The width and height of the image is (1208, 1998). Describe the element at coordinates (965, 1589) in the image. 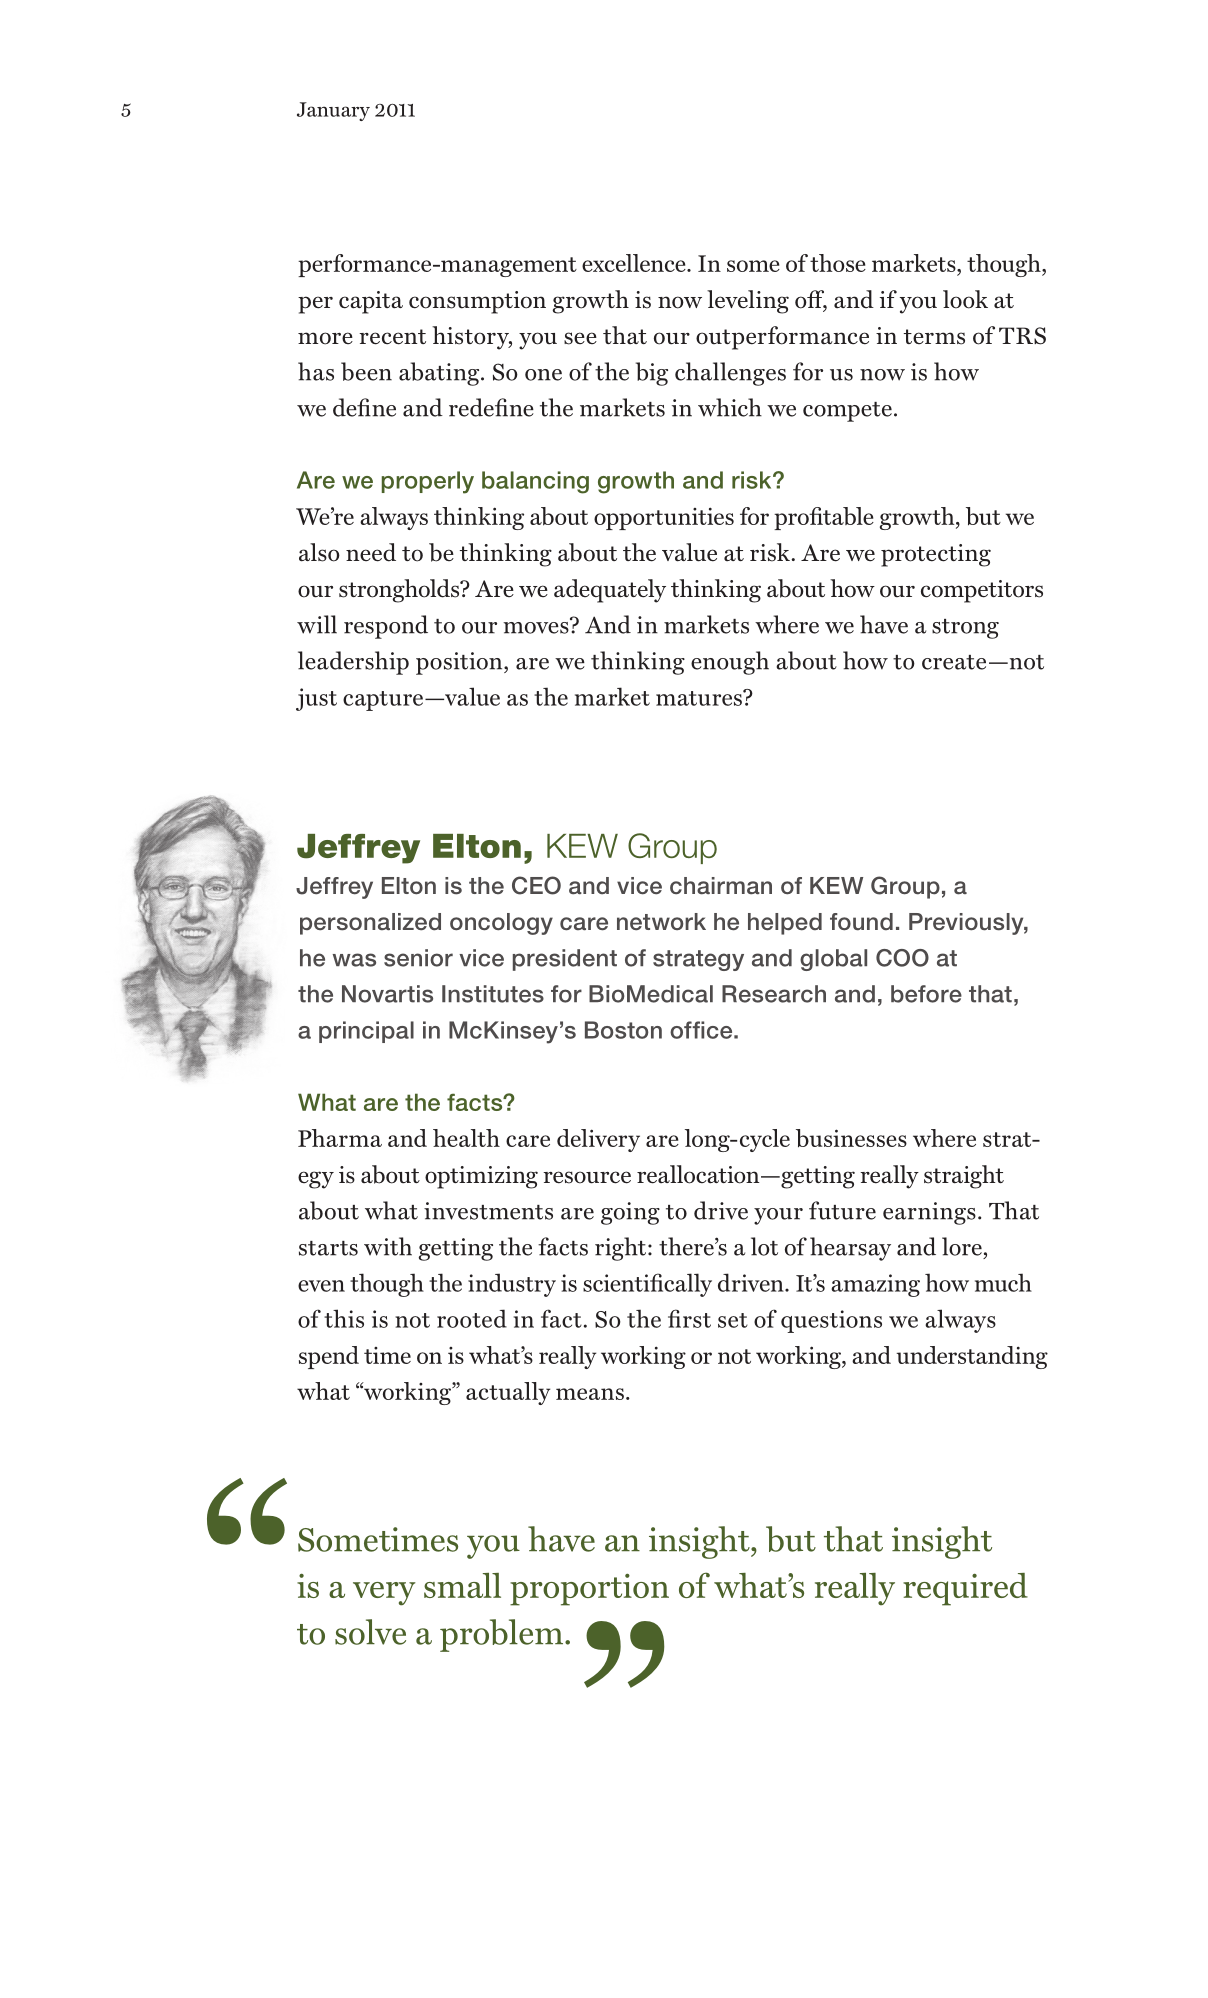

I see `required` at that location.
